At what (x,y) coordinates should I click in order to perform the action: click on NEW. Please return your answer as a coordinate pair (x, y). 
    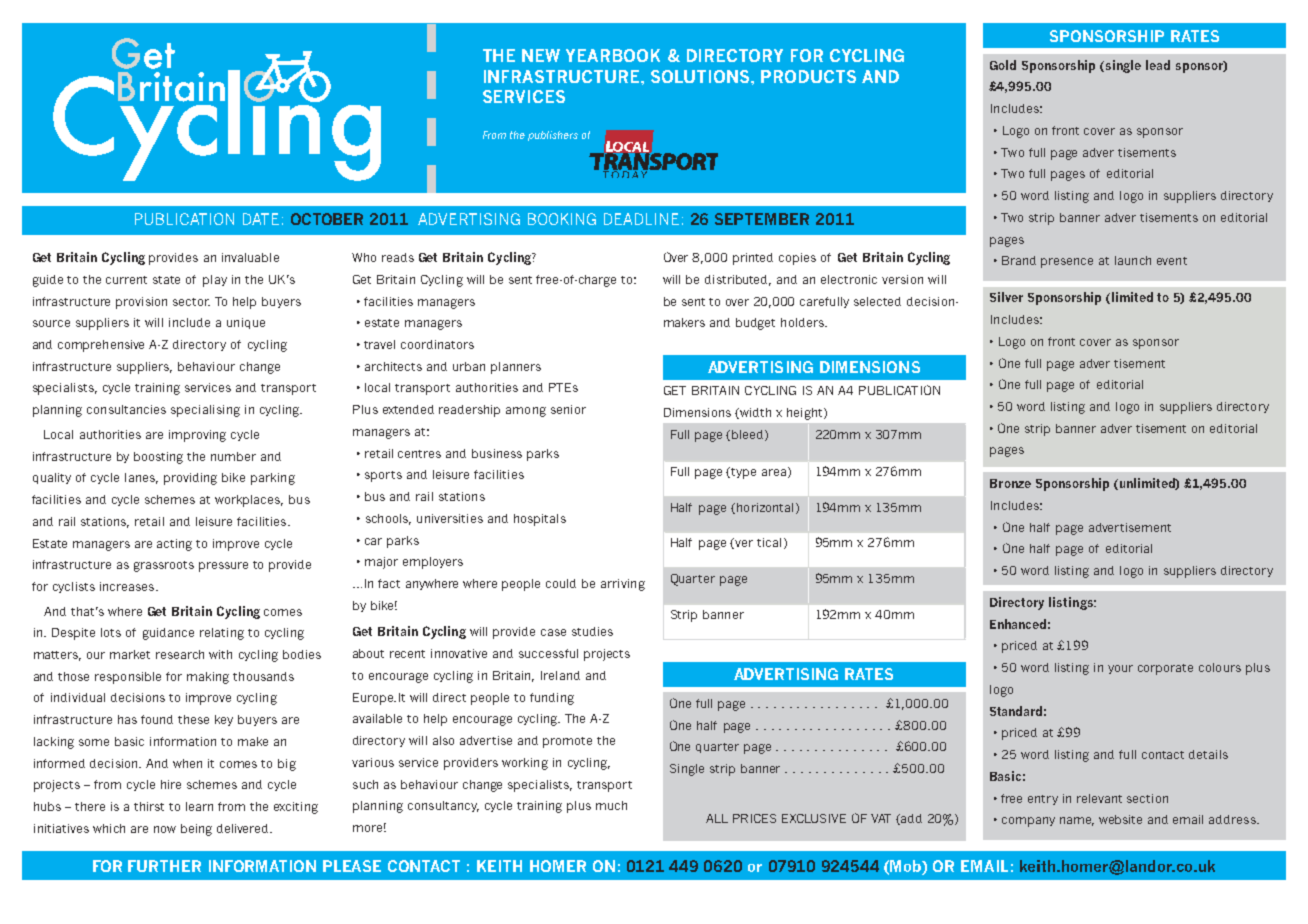
    Looking at the image, I should click on (541, 55).
